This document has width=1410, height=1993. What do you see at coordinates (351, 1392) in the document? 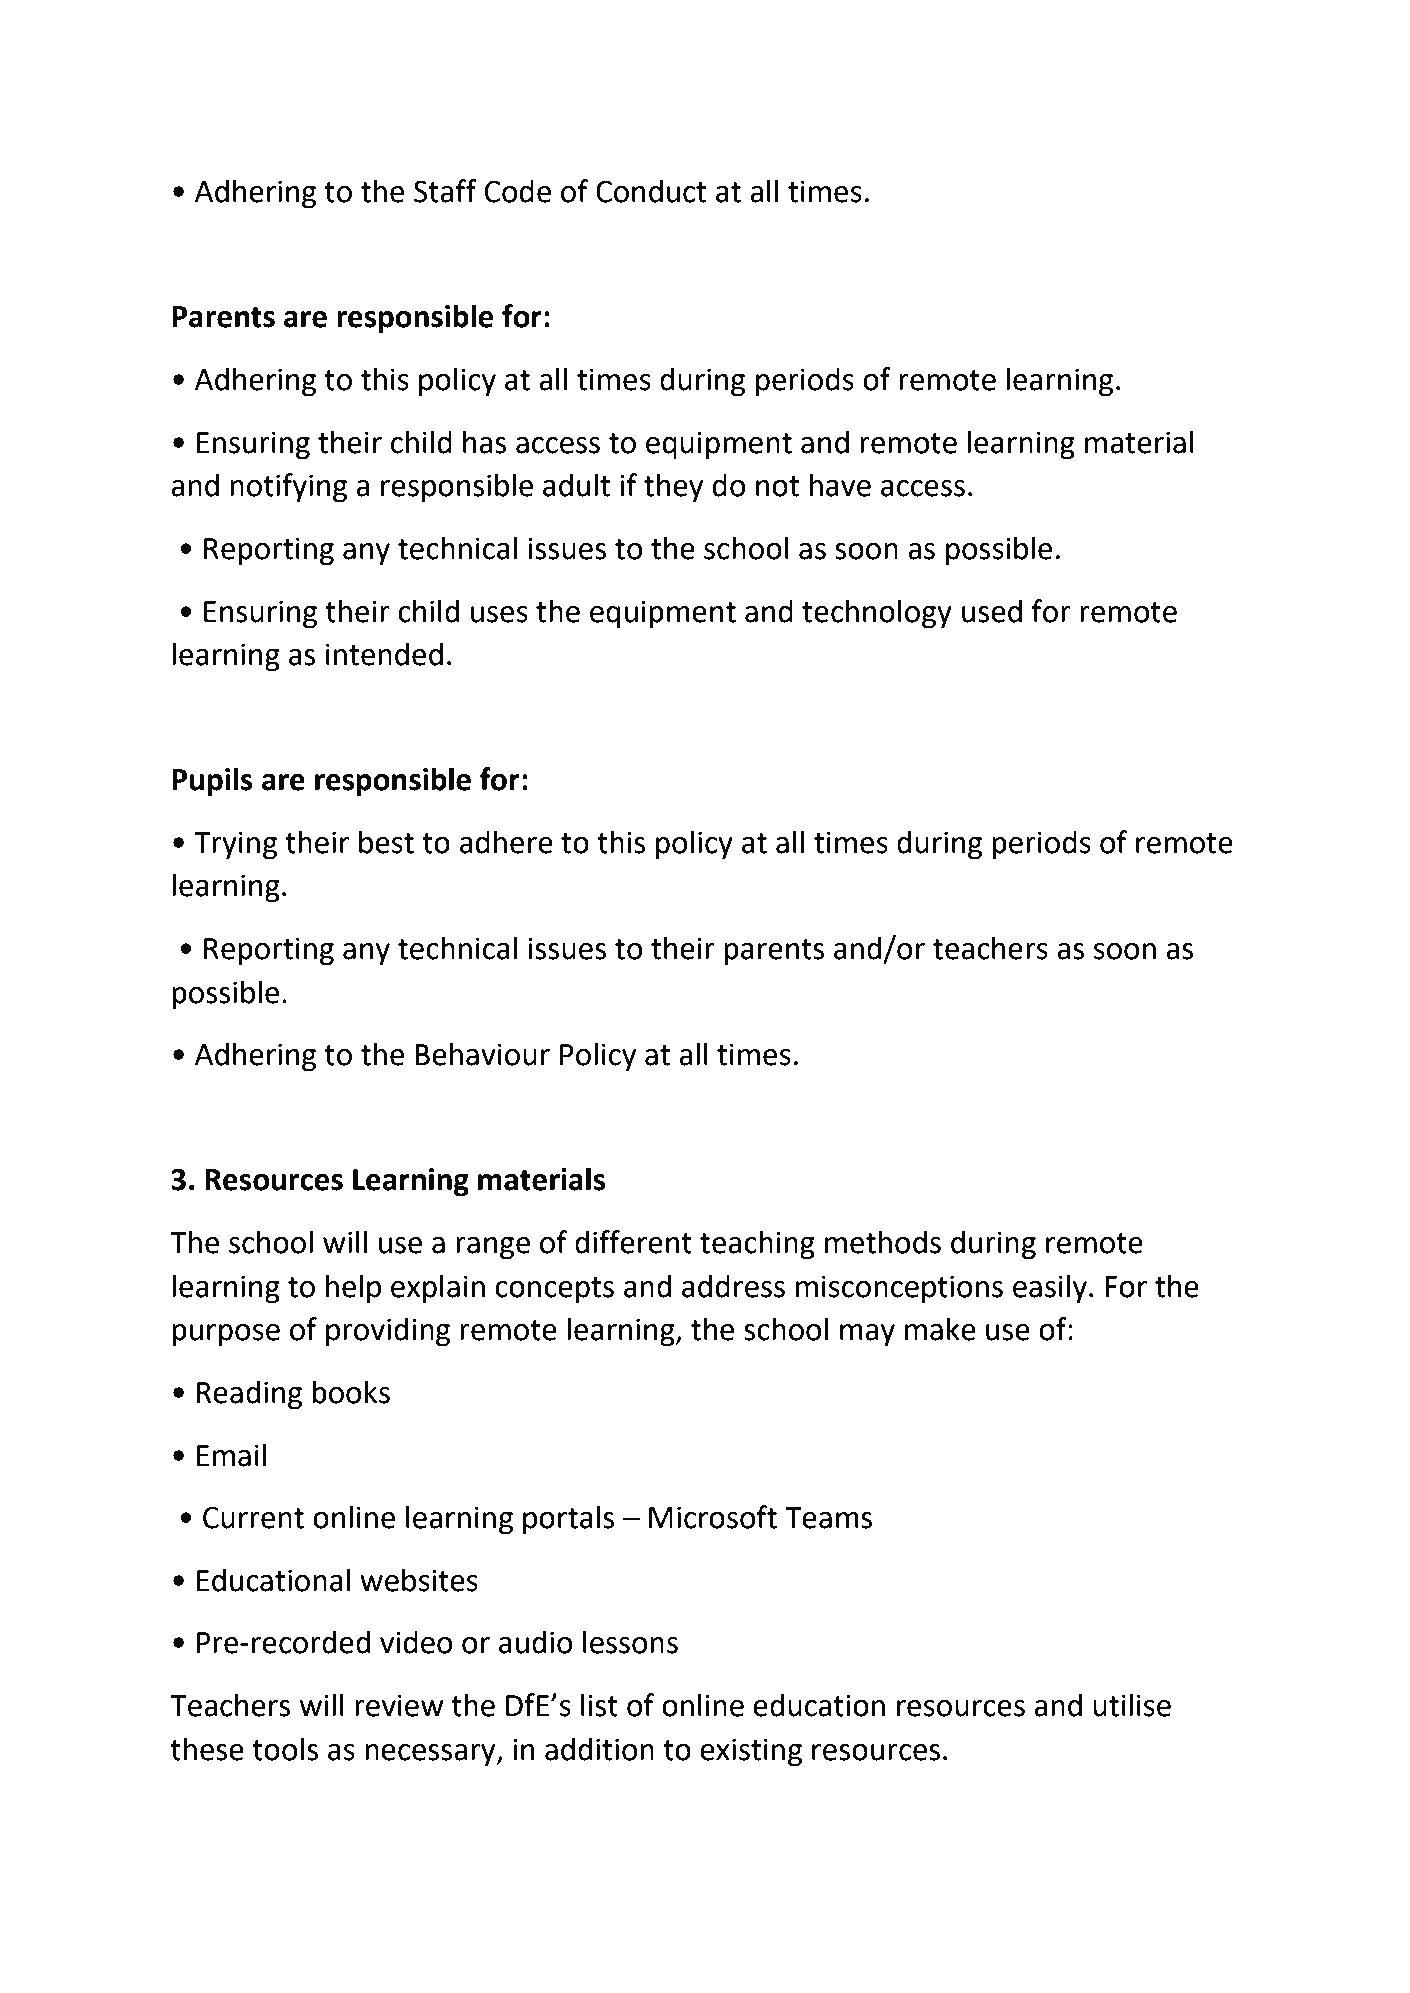
I see `books` at bounding box center [351, 1392].
